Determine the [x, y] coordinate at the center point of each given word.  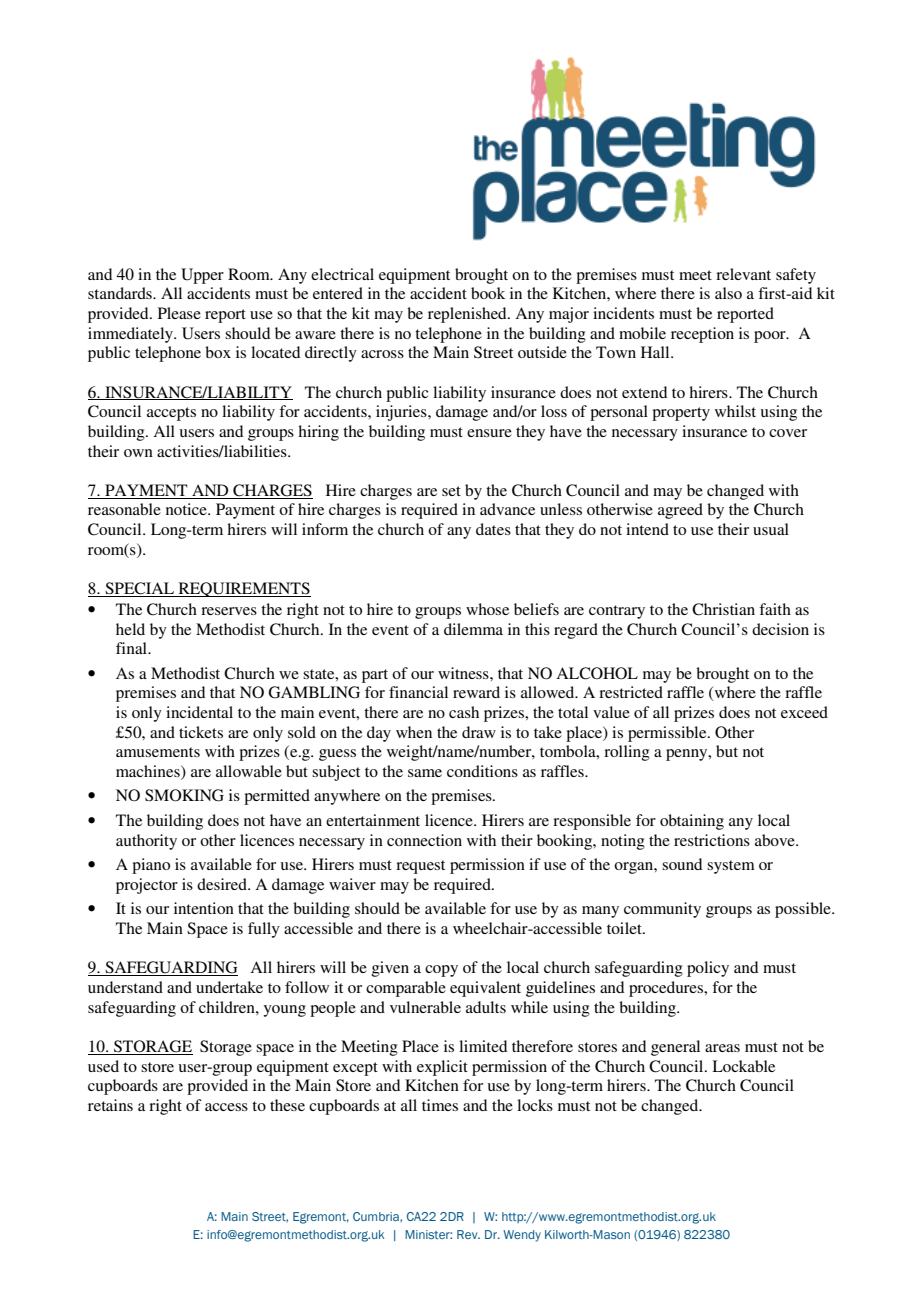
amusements [158, 752]
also [728, 293]
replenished [468, 315]
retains [110, 1105]
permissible [668, 734]
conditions [482, 771]
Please [179, 313]
